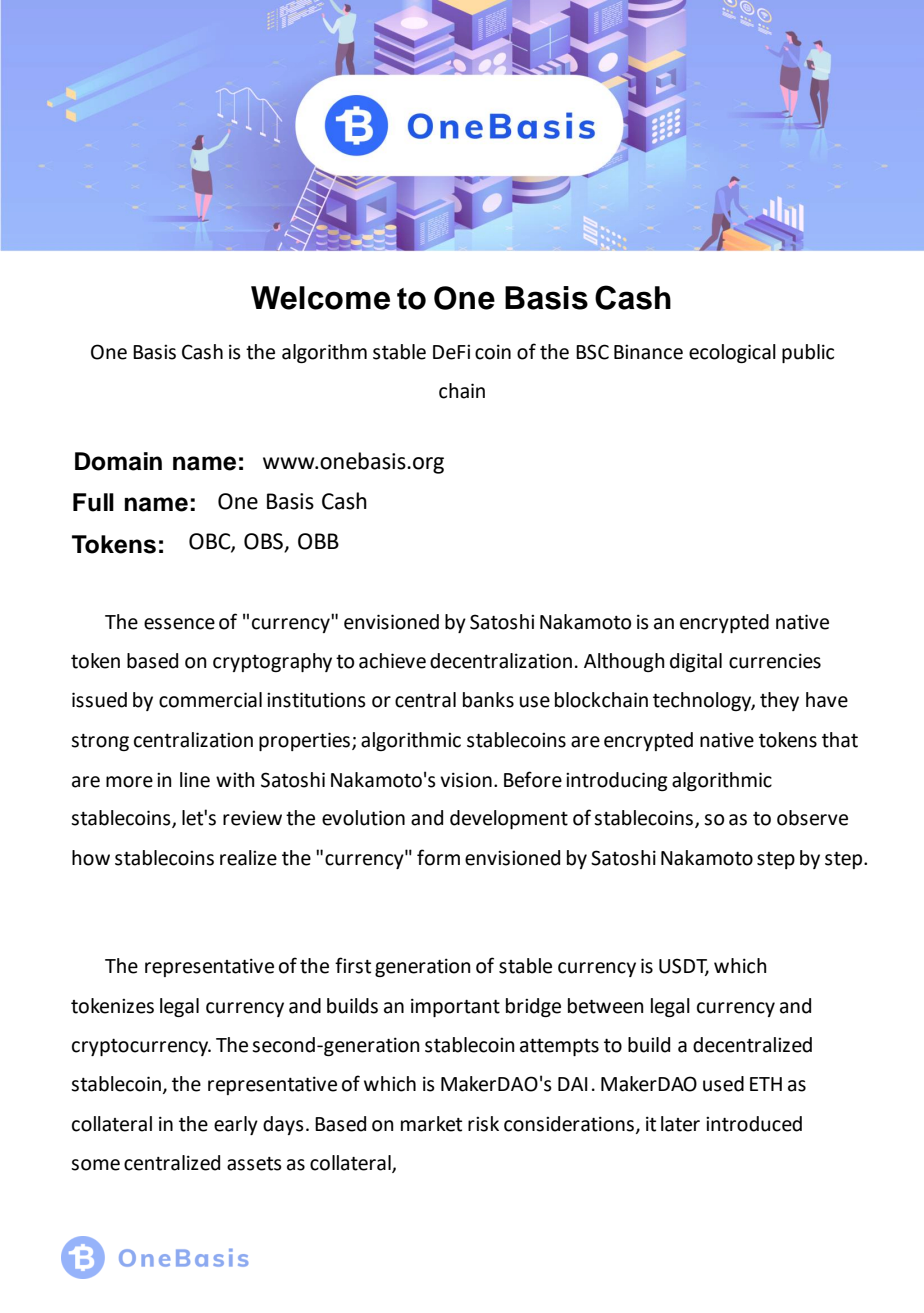 This image has width=924, height=1313. I want to click on risk, so click(483, 1124).
